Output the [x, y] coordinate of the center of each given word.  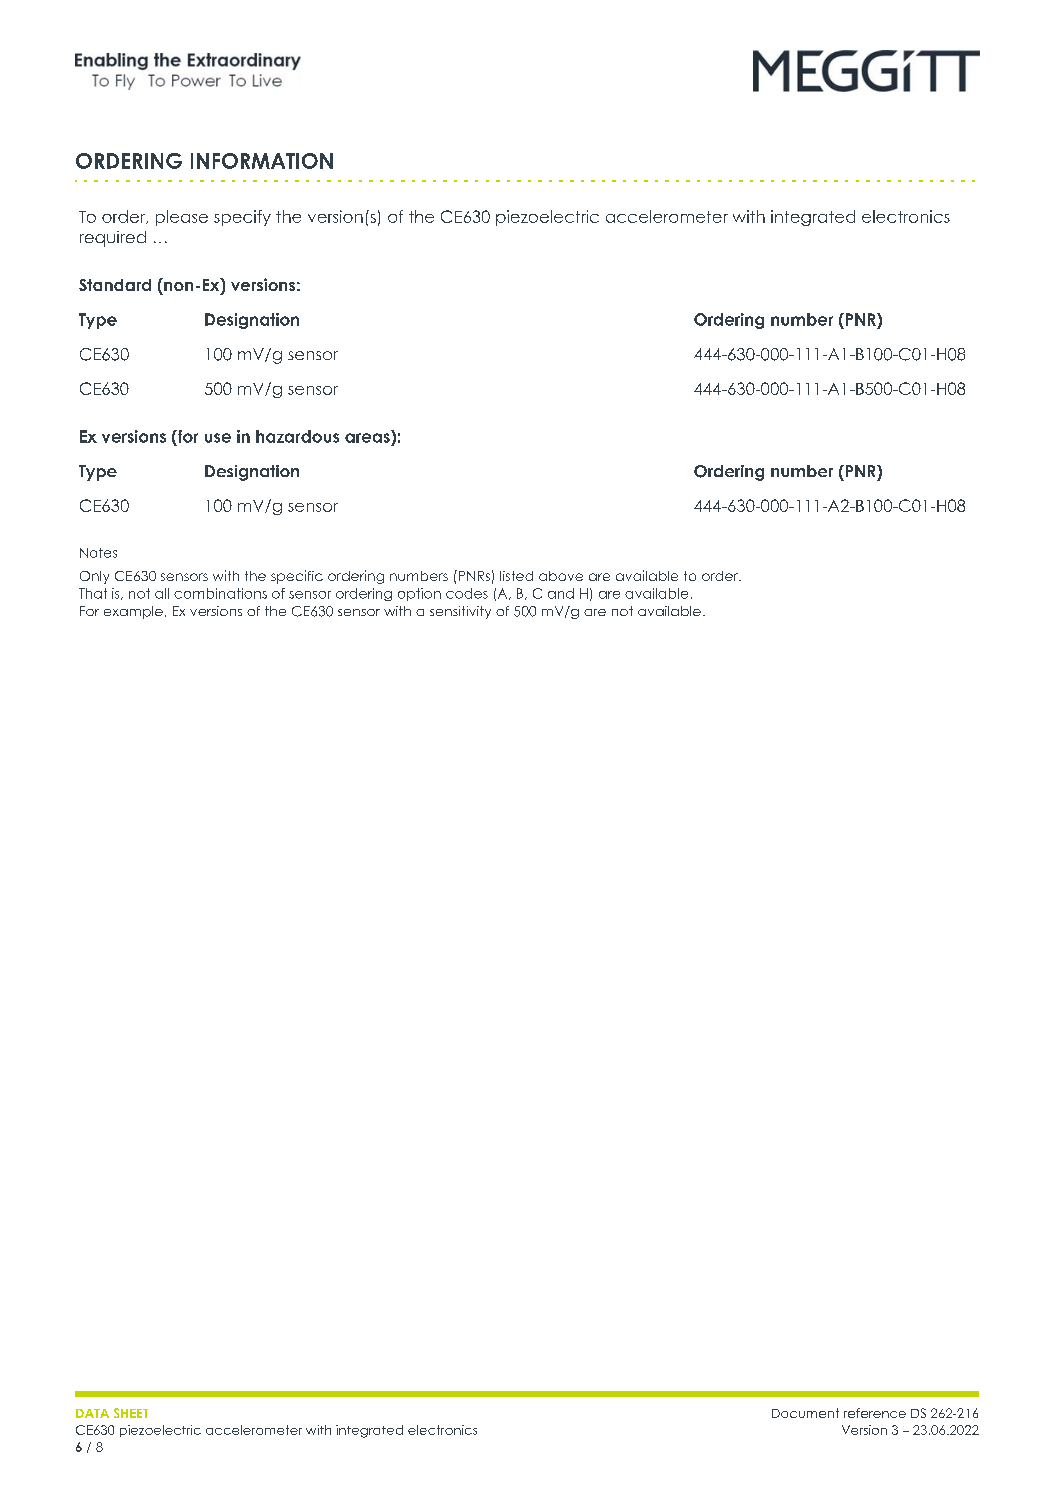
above [561, 576]
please [182, 218]
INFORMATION [262, 161]
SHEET [131, 1413]
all [162, 593]
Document [805, 1413]
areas [367, 438]
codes [467, 593]
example [133, 612]
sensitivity [460, 612]
